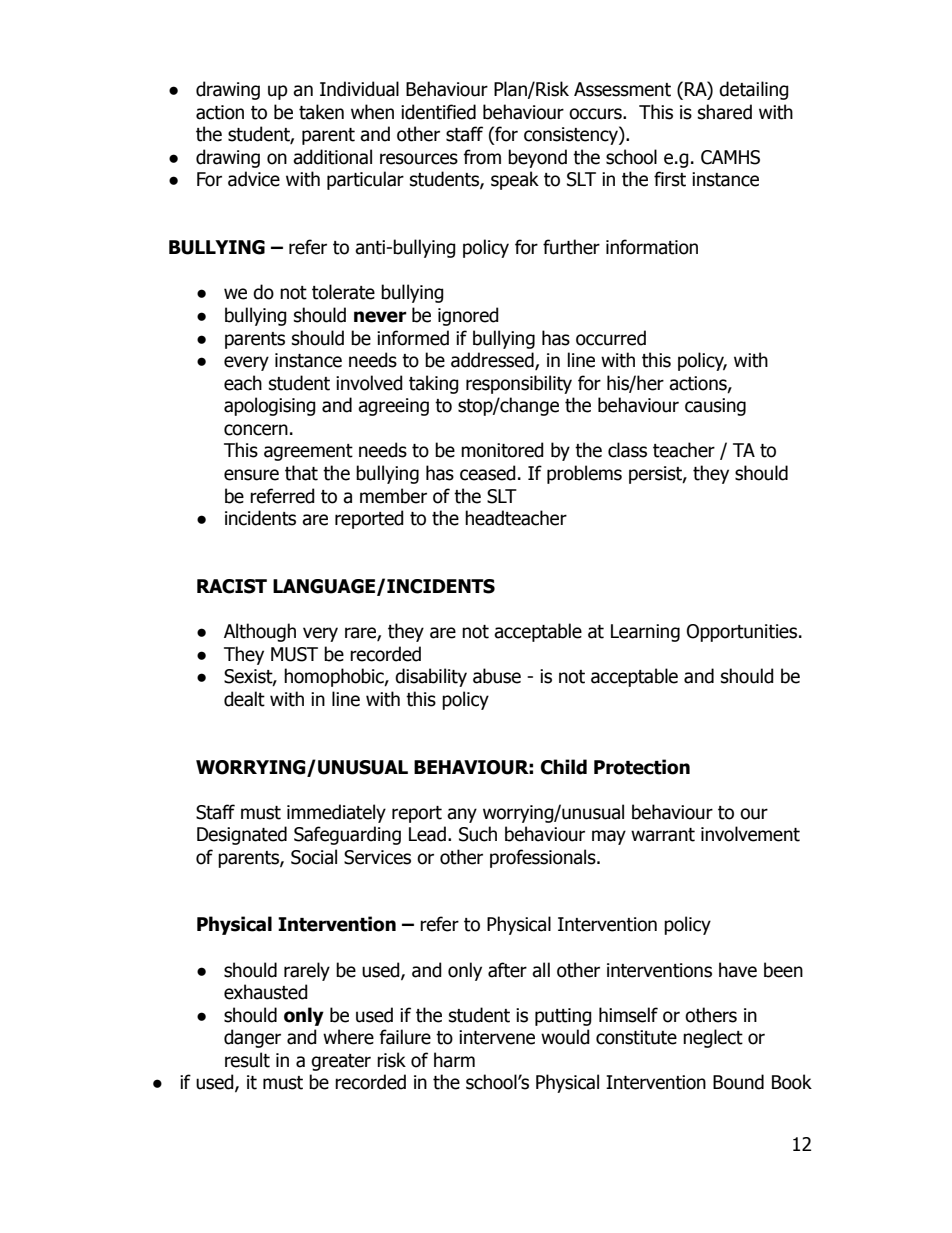  Describe the element at coordinates (497, 1037) in the page. I see `intervene` at that location.
